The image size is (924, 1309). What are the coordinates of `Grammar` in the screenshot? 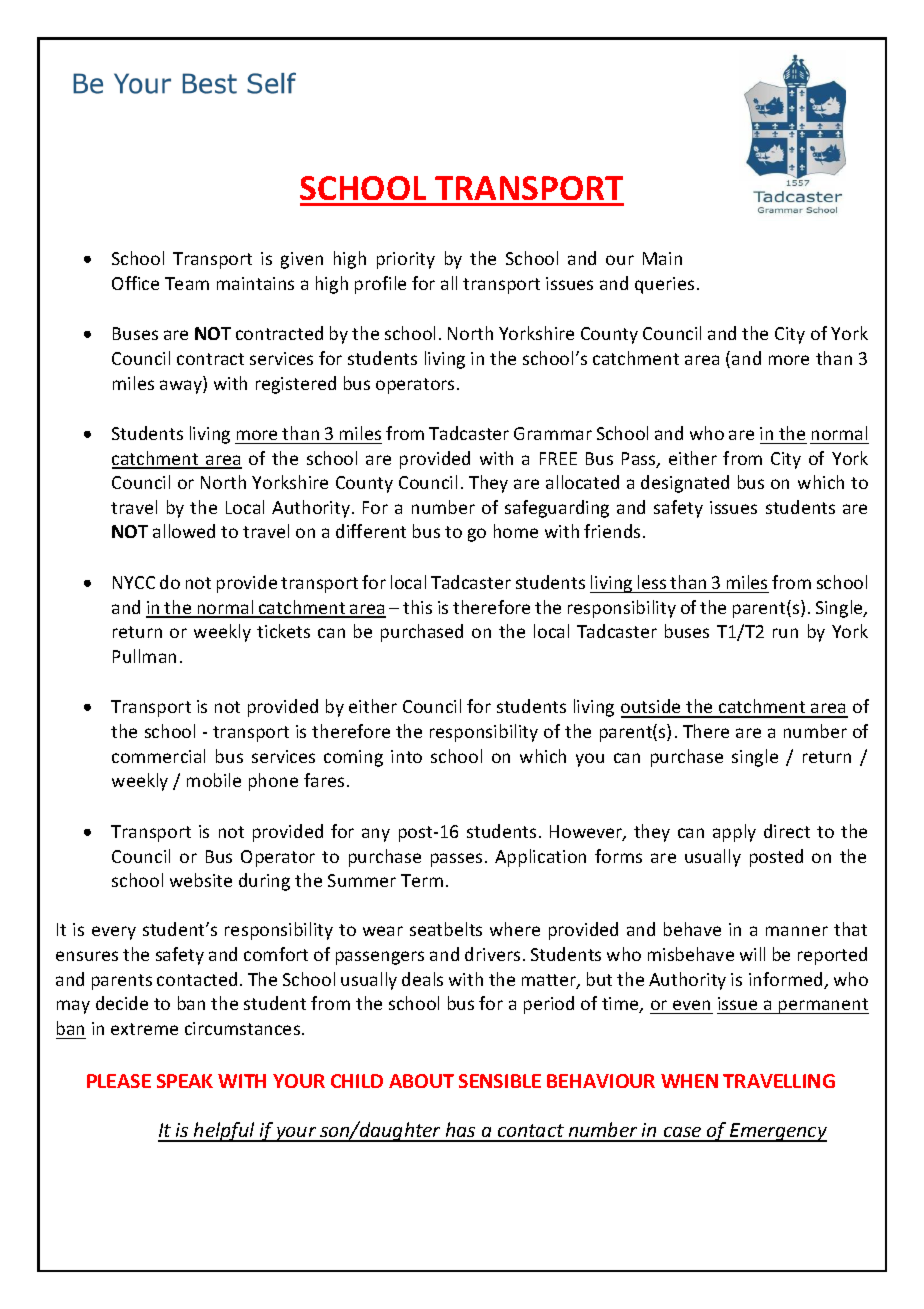 It's located at (553, 433).
